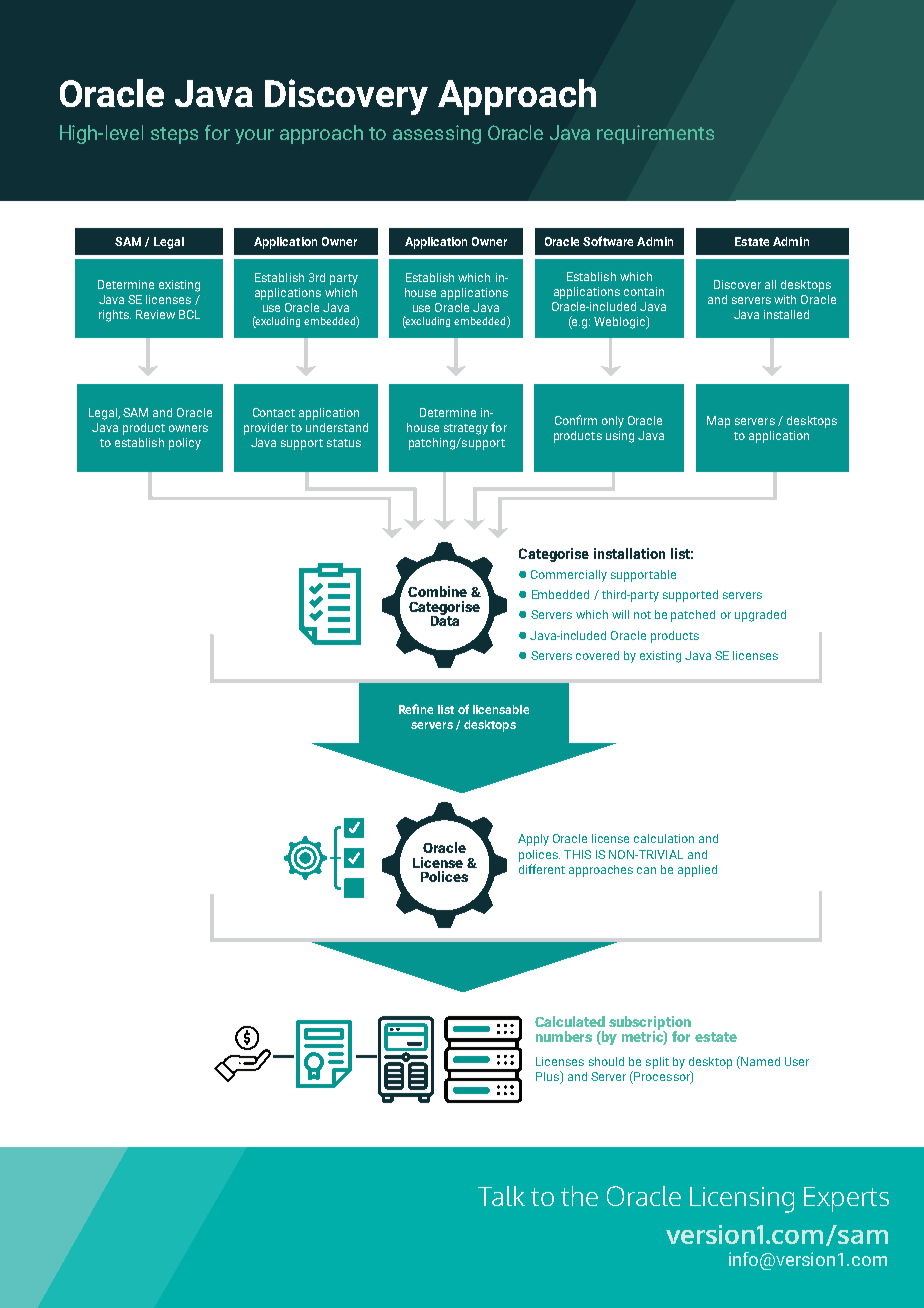 Image resolution: width=924 pixels, height=1308 pixels. What do you see at coordinates (533, 840) in the screenshot?
I see `Apply` at bounding box center [533, 840].
